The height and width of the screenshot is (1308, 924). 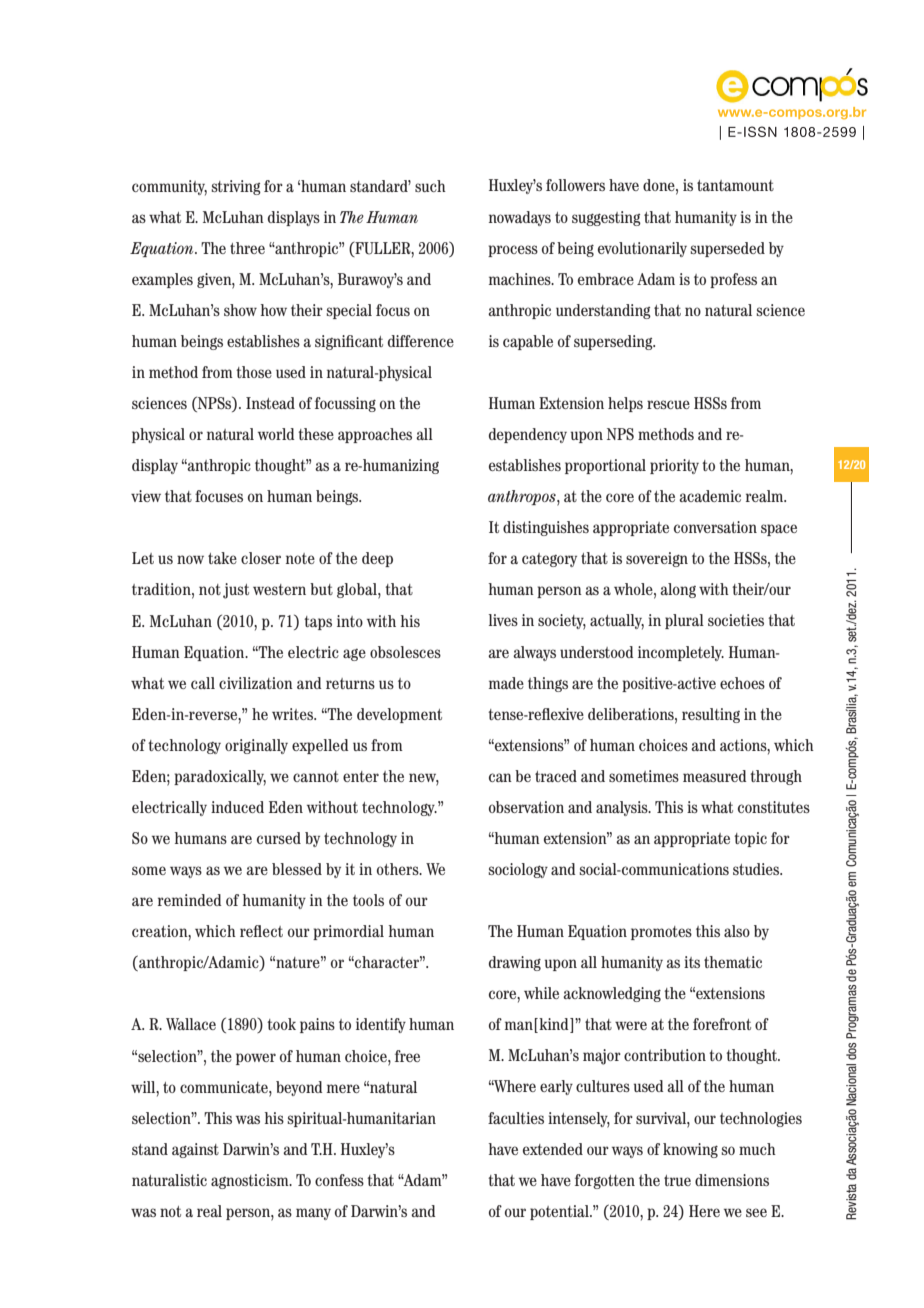 What do you see at coordinates (430, 186) in the screenshot?
I see `such` at bounding box center [430, 186].
